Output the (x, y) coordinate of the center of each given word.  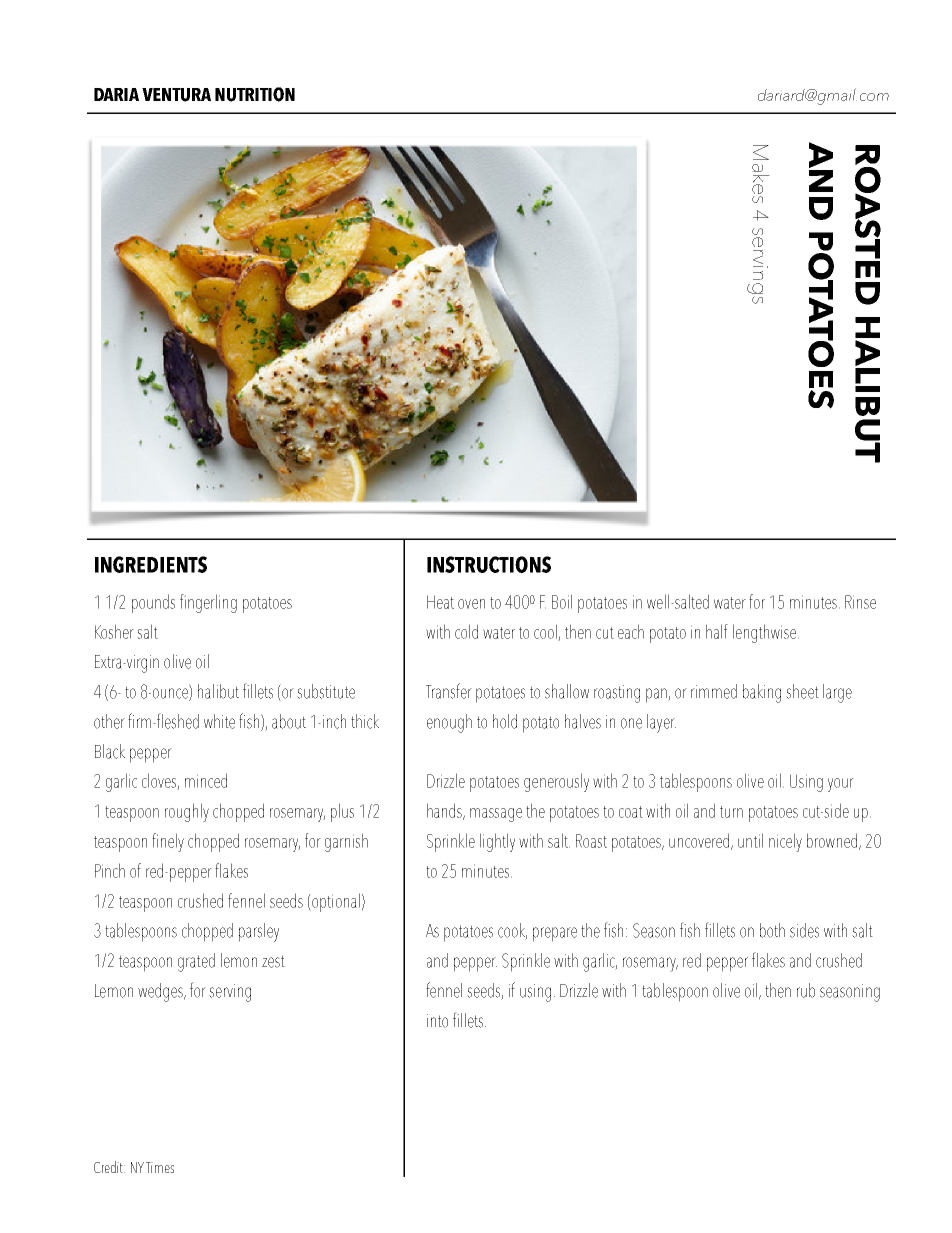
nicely (785, 842)
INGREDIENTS (151, 564)
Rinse (860, 602)
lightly (497, 842)
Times (160, 1167)
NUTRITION (255, 94)
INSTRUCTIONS (489, 564)
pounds (153, 603)
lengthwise (764, 633)
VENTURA (176, 95)
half (717, 631)
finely (168, 842)
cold (466, 631)
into (437, 1021)
